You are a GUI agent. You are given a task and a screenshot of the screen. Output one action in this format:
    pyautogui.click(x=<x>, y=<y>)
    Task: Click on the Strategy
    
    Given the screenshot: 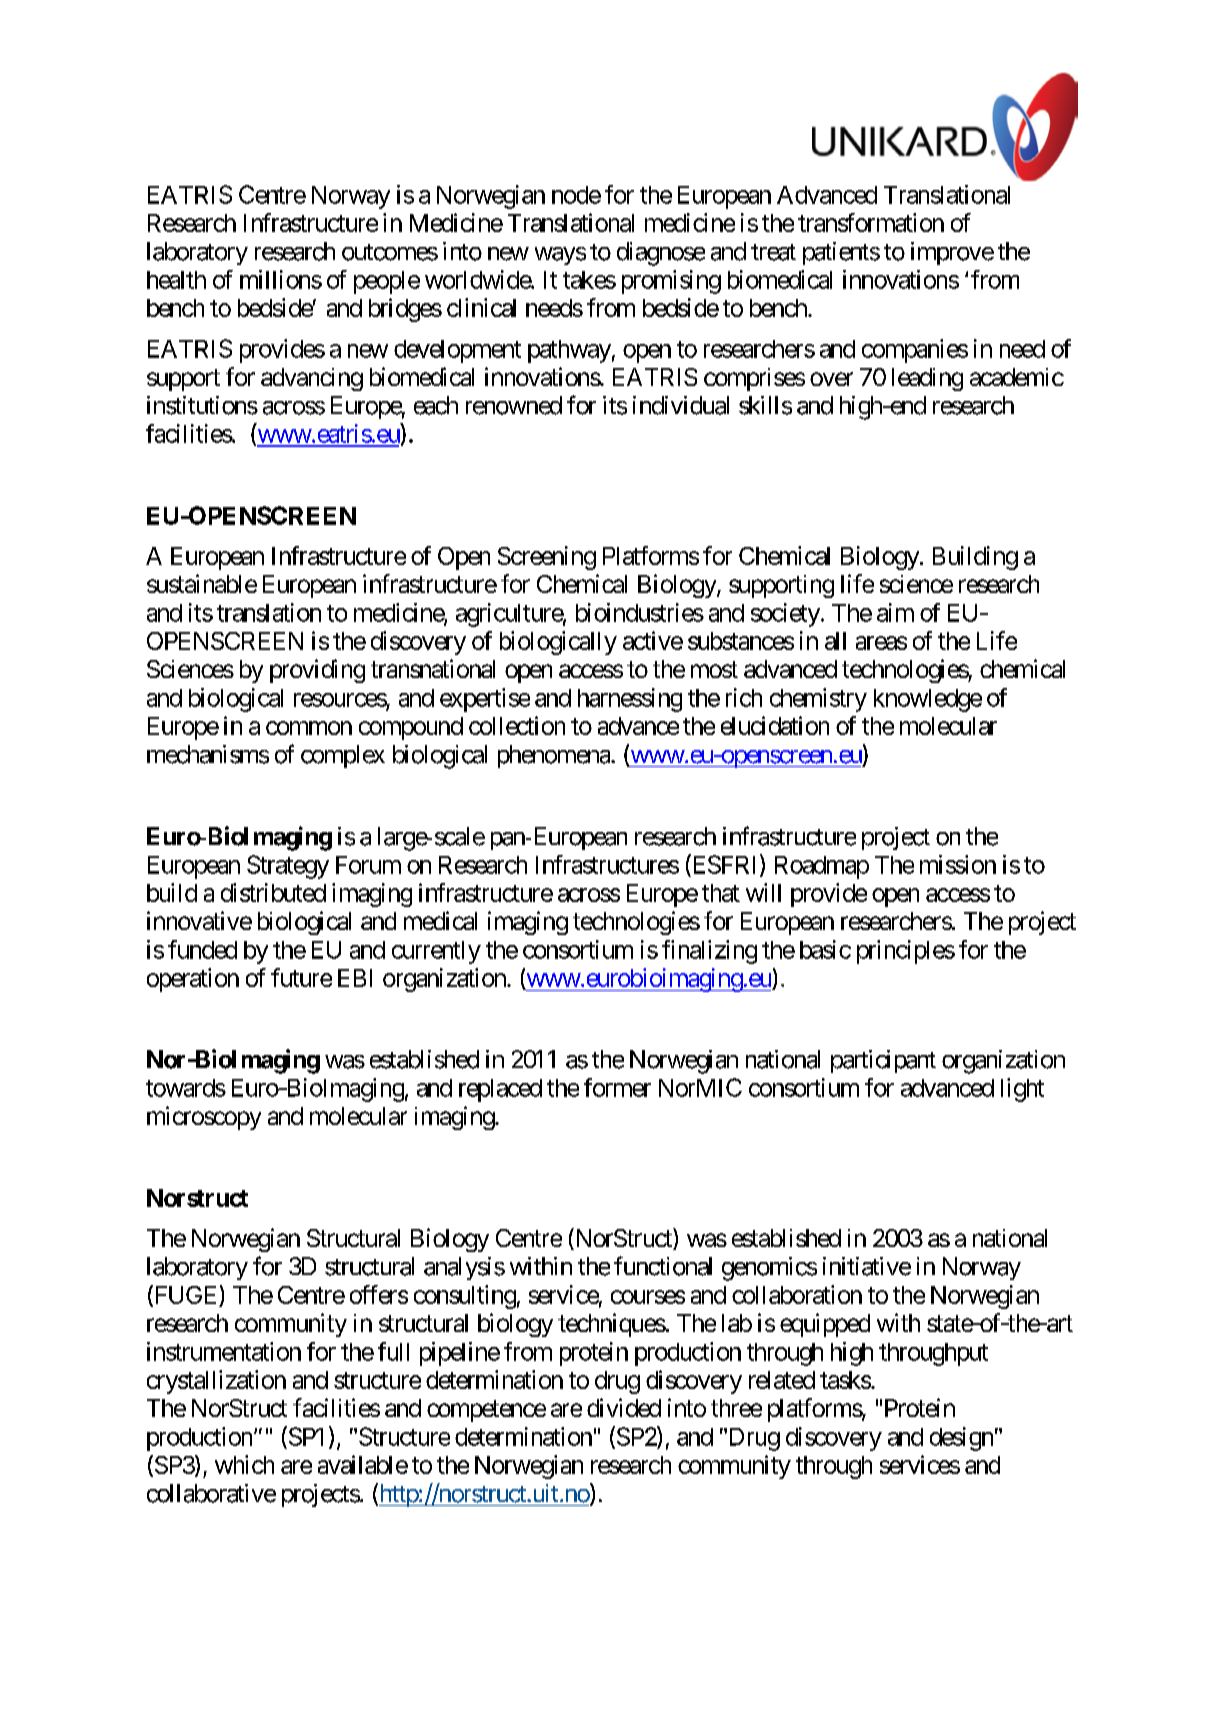 What is the action you would take?
    pyautogui.click(x=288, y=867)
